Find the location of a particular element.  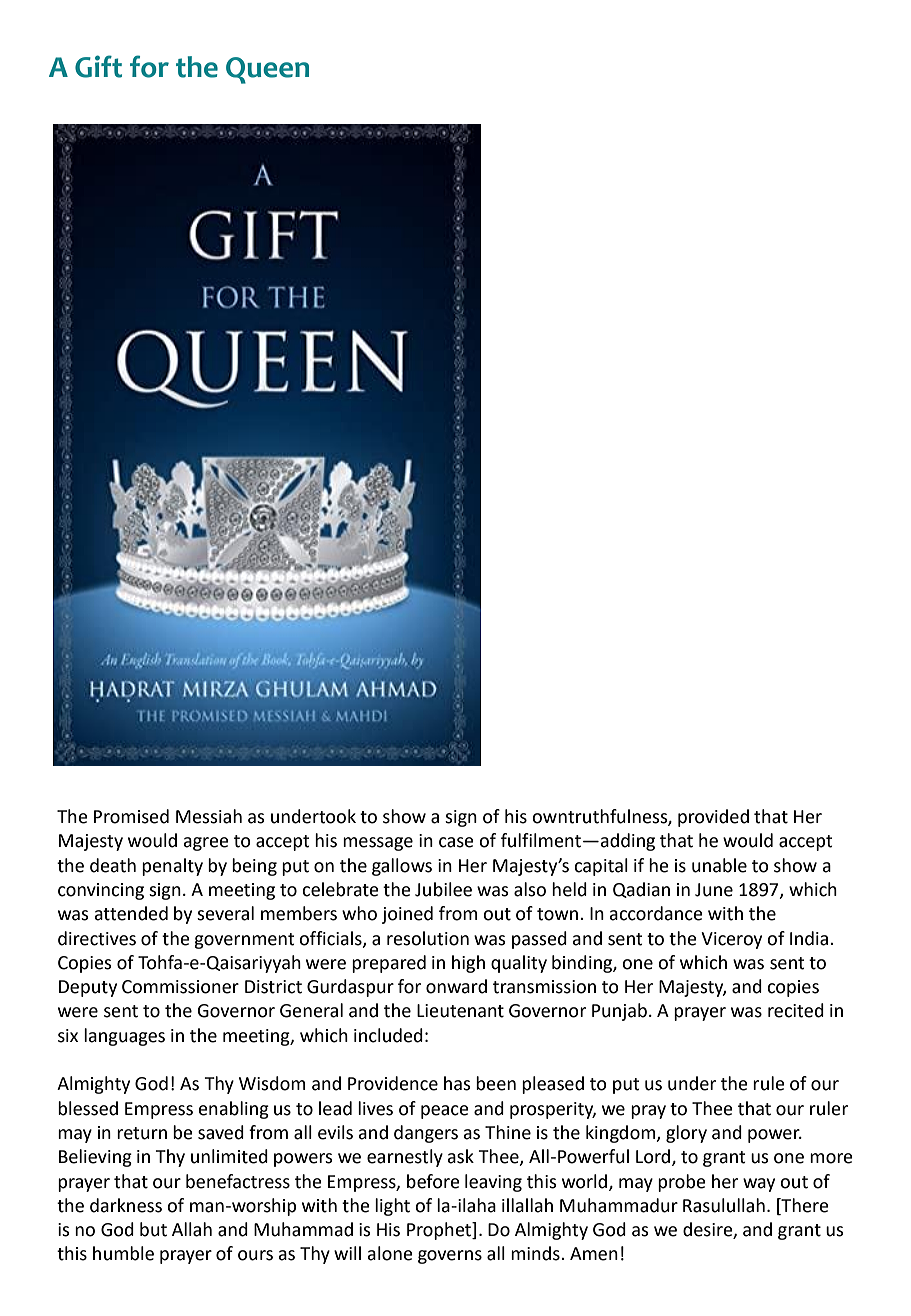

but is located at coordinates (153, 1229).
